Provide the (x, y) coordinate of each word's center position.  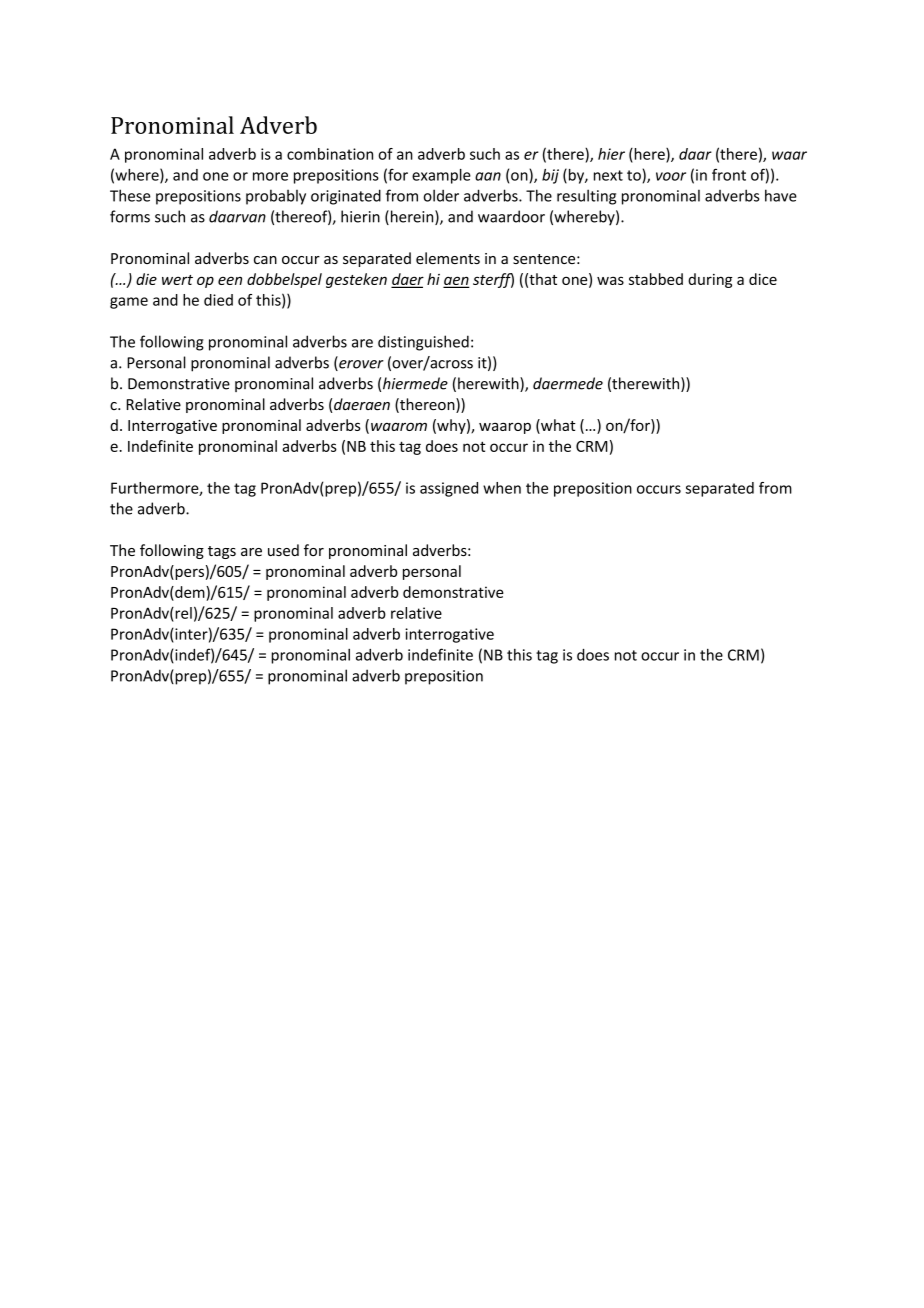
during (710, 280)
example (441, 176)
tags (222, 552)
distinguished (423, 343)
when (502, 488)
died (218, 300)
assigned (449, 489)
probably (276, 197)
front (729, 174)
